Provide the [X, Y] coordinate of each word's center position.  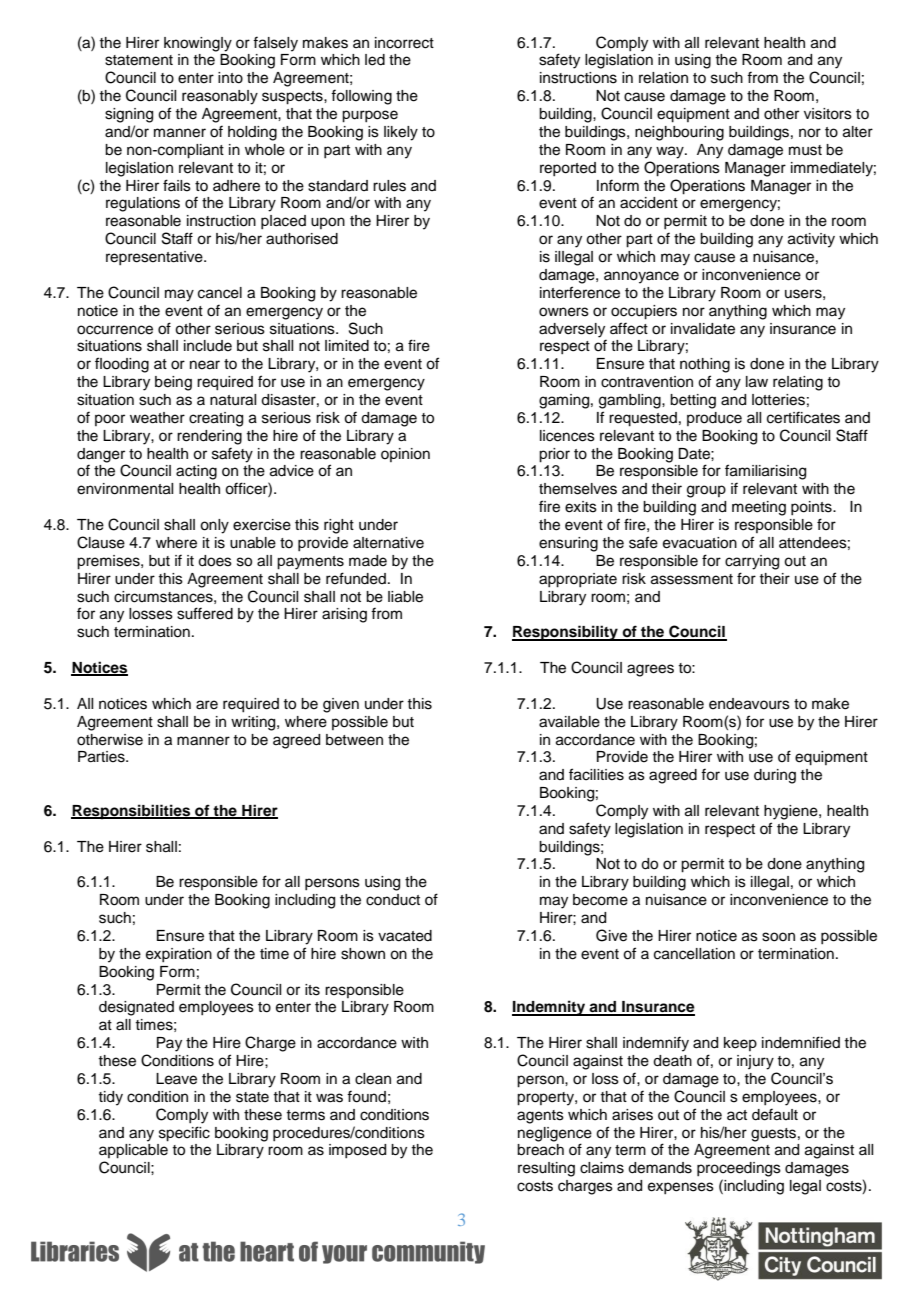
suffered [205, 613]
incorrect [404, 43]
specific [184, 1134]
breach [540, 1150]
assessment [692, 579]
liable [405, 597]
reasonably [220, 97]
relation [663, 78]
